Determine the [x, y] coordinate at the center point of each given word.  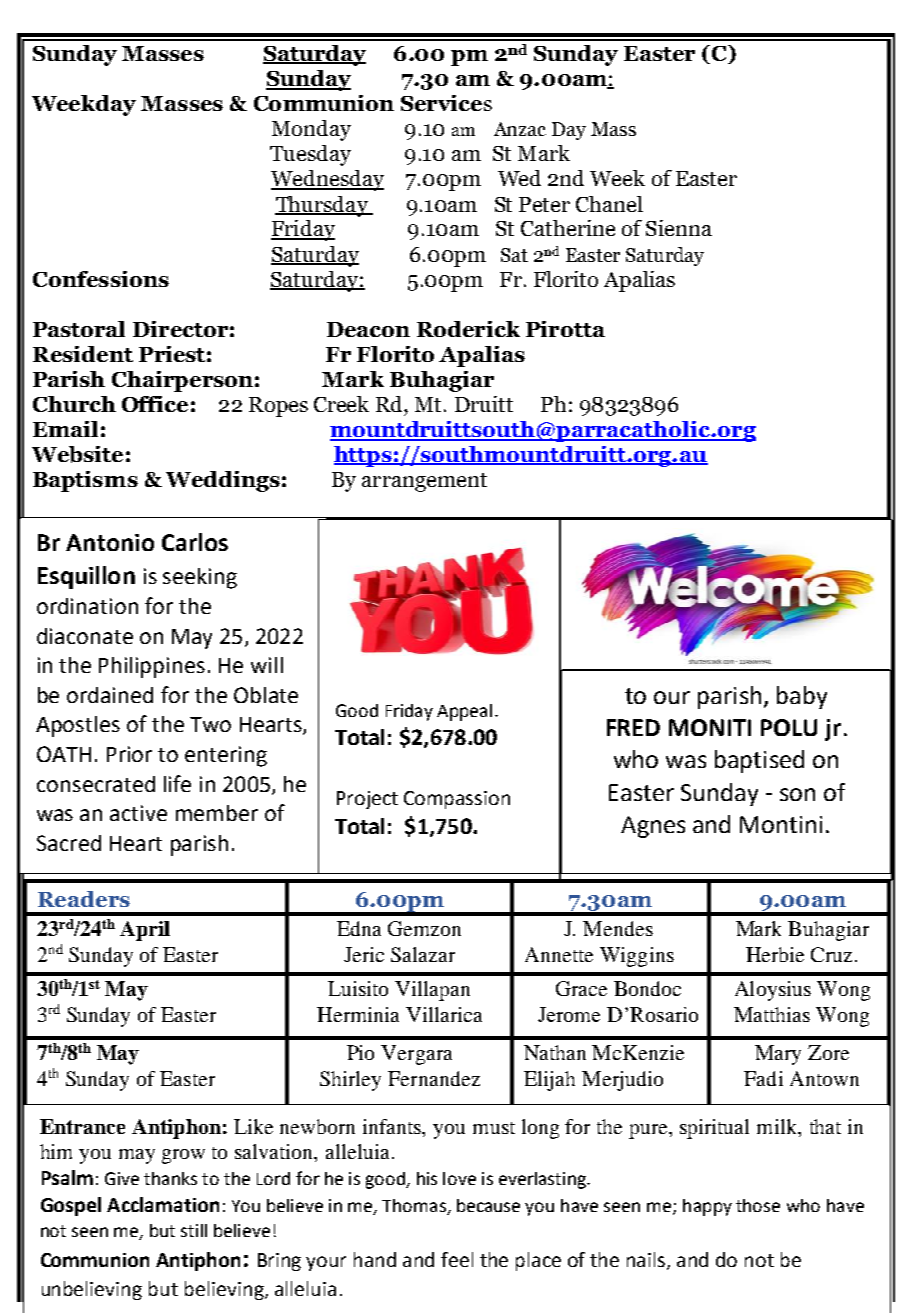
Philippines [152, 667]
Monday [311, 130]
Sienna [679, 228]
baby [802, 697]
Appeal [464, 712]
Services [446, 103]
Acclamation [163, 1204]
